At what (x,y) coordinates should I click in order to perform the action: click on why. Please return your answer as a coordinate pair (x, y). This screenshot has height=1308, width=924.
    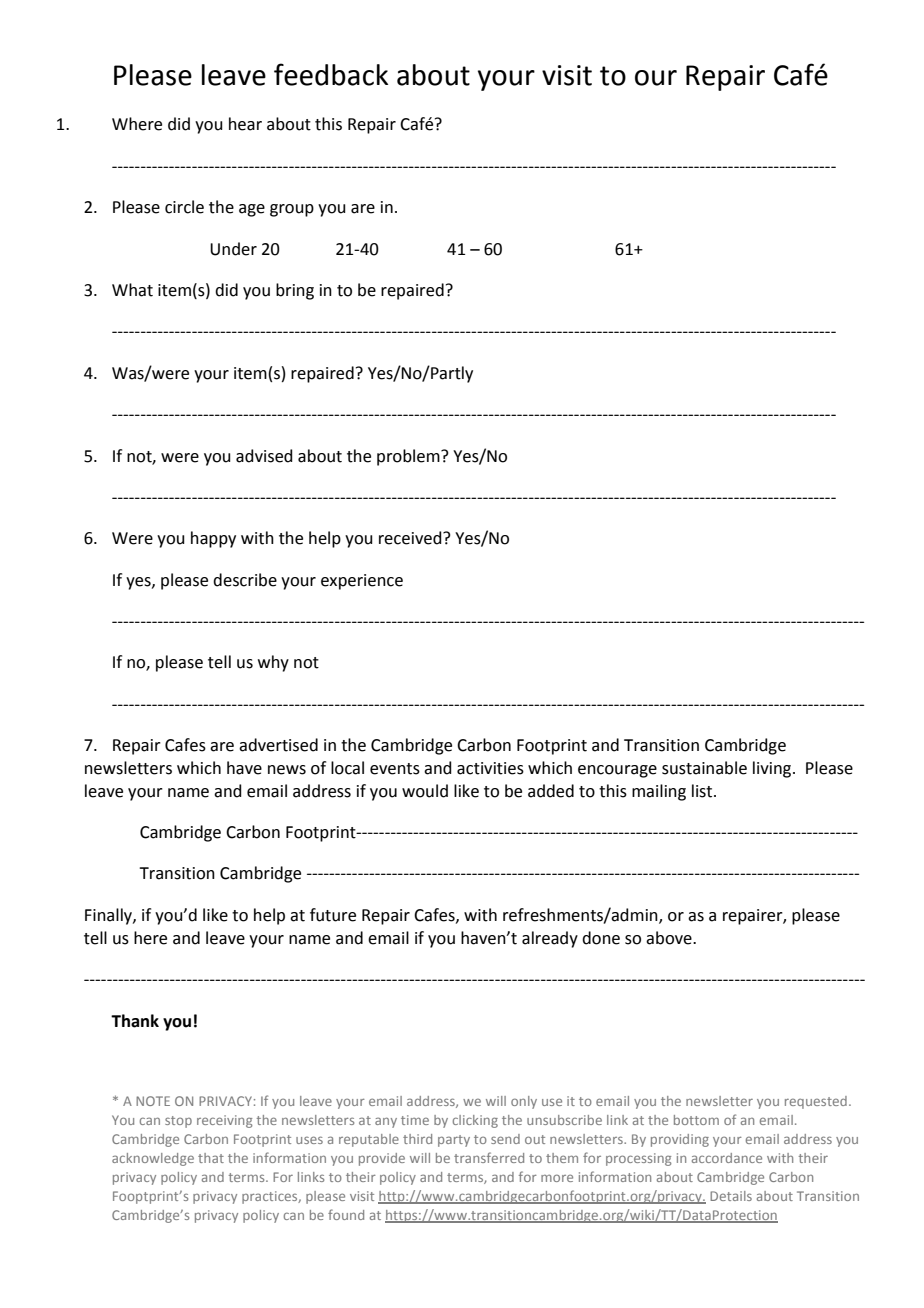
    Looking at the image, I should click on (273, 663).
